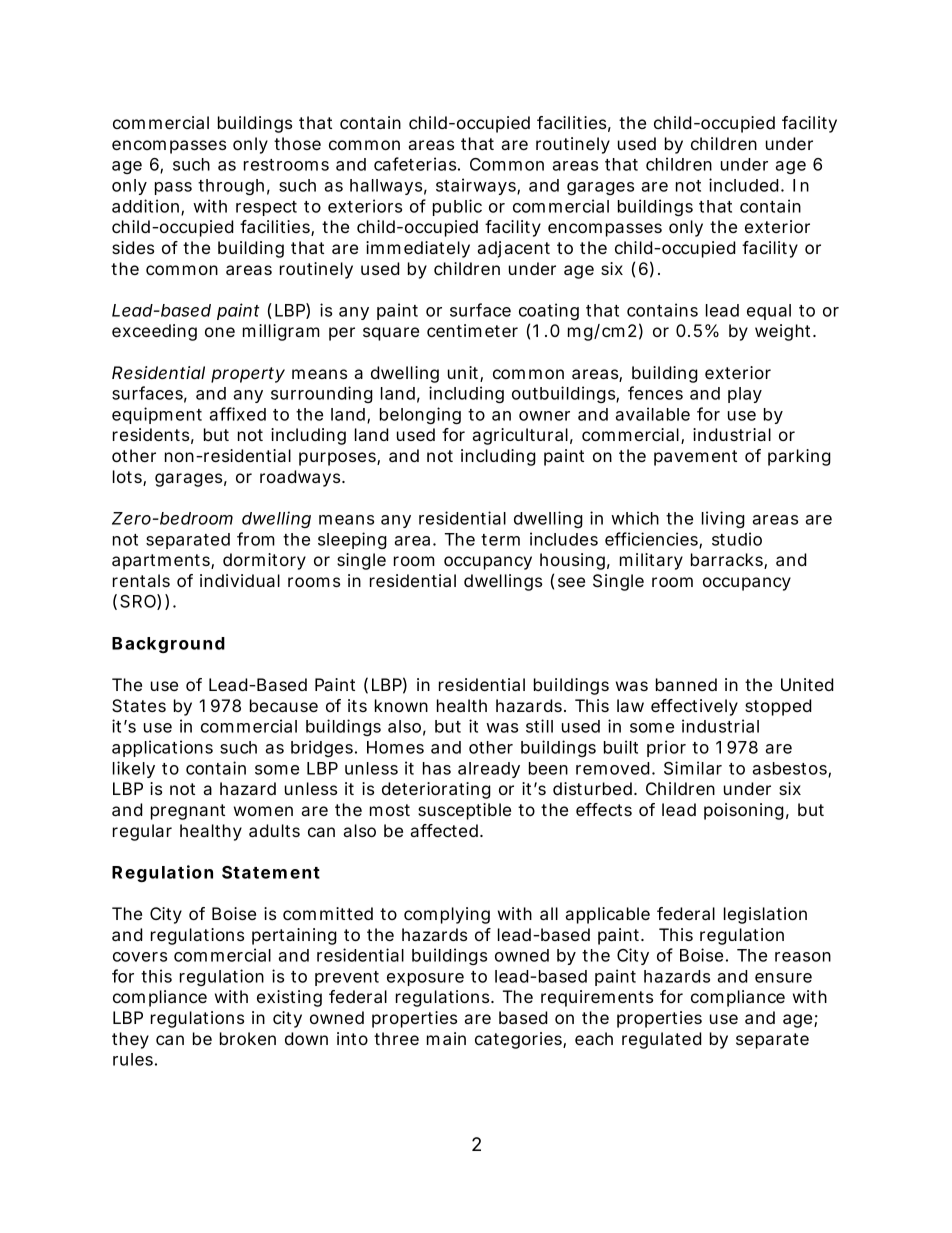 This image has width=952, height=1233. What do you see at coordinates (446, 1038) in the image?
I see `main` at bounding box center [446, 1038].
